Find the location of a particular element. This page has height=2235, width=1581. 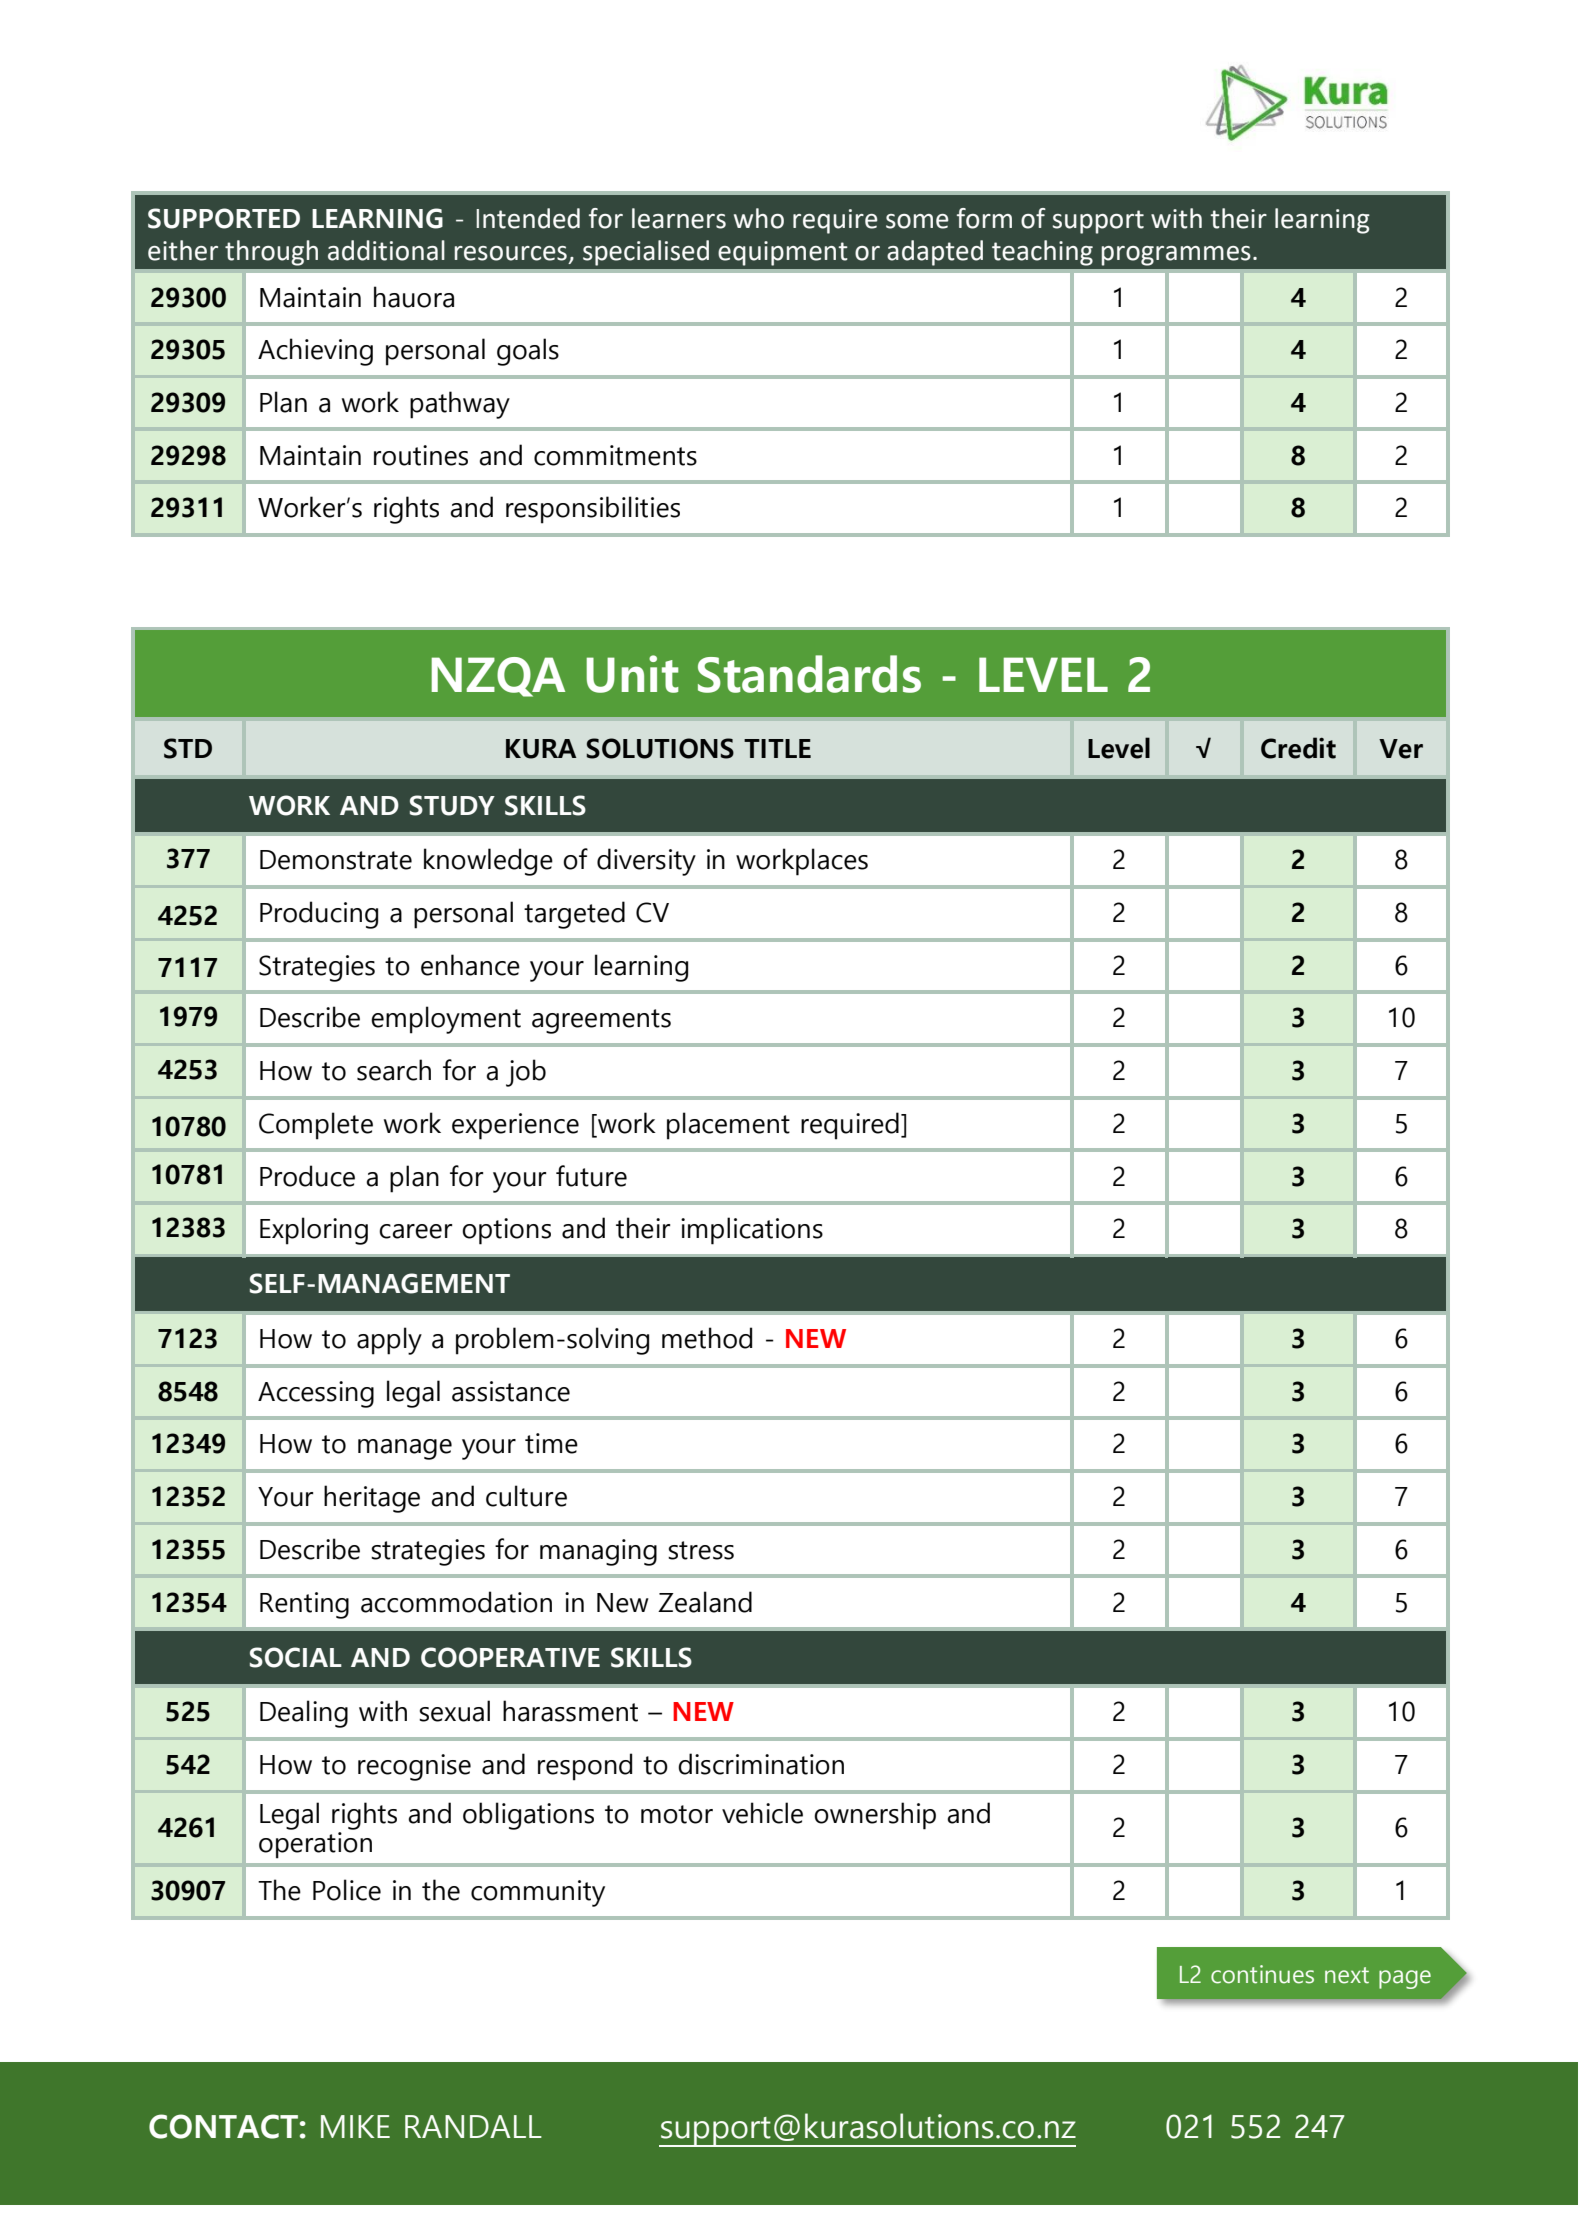

equipment is located at coordinates (783, 253).
